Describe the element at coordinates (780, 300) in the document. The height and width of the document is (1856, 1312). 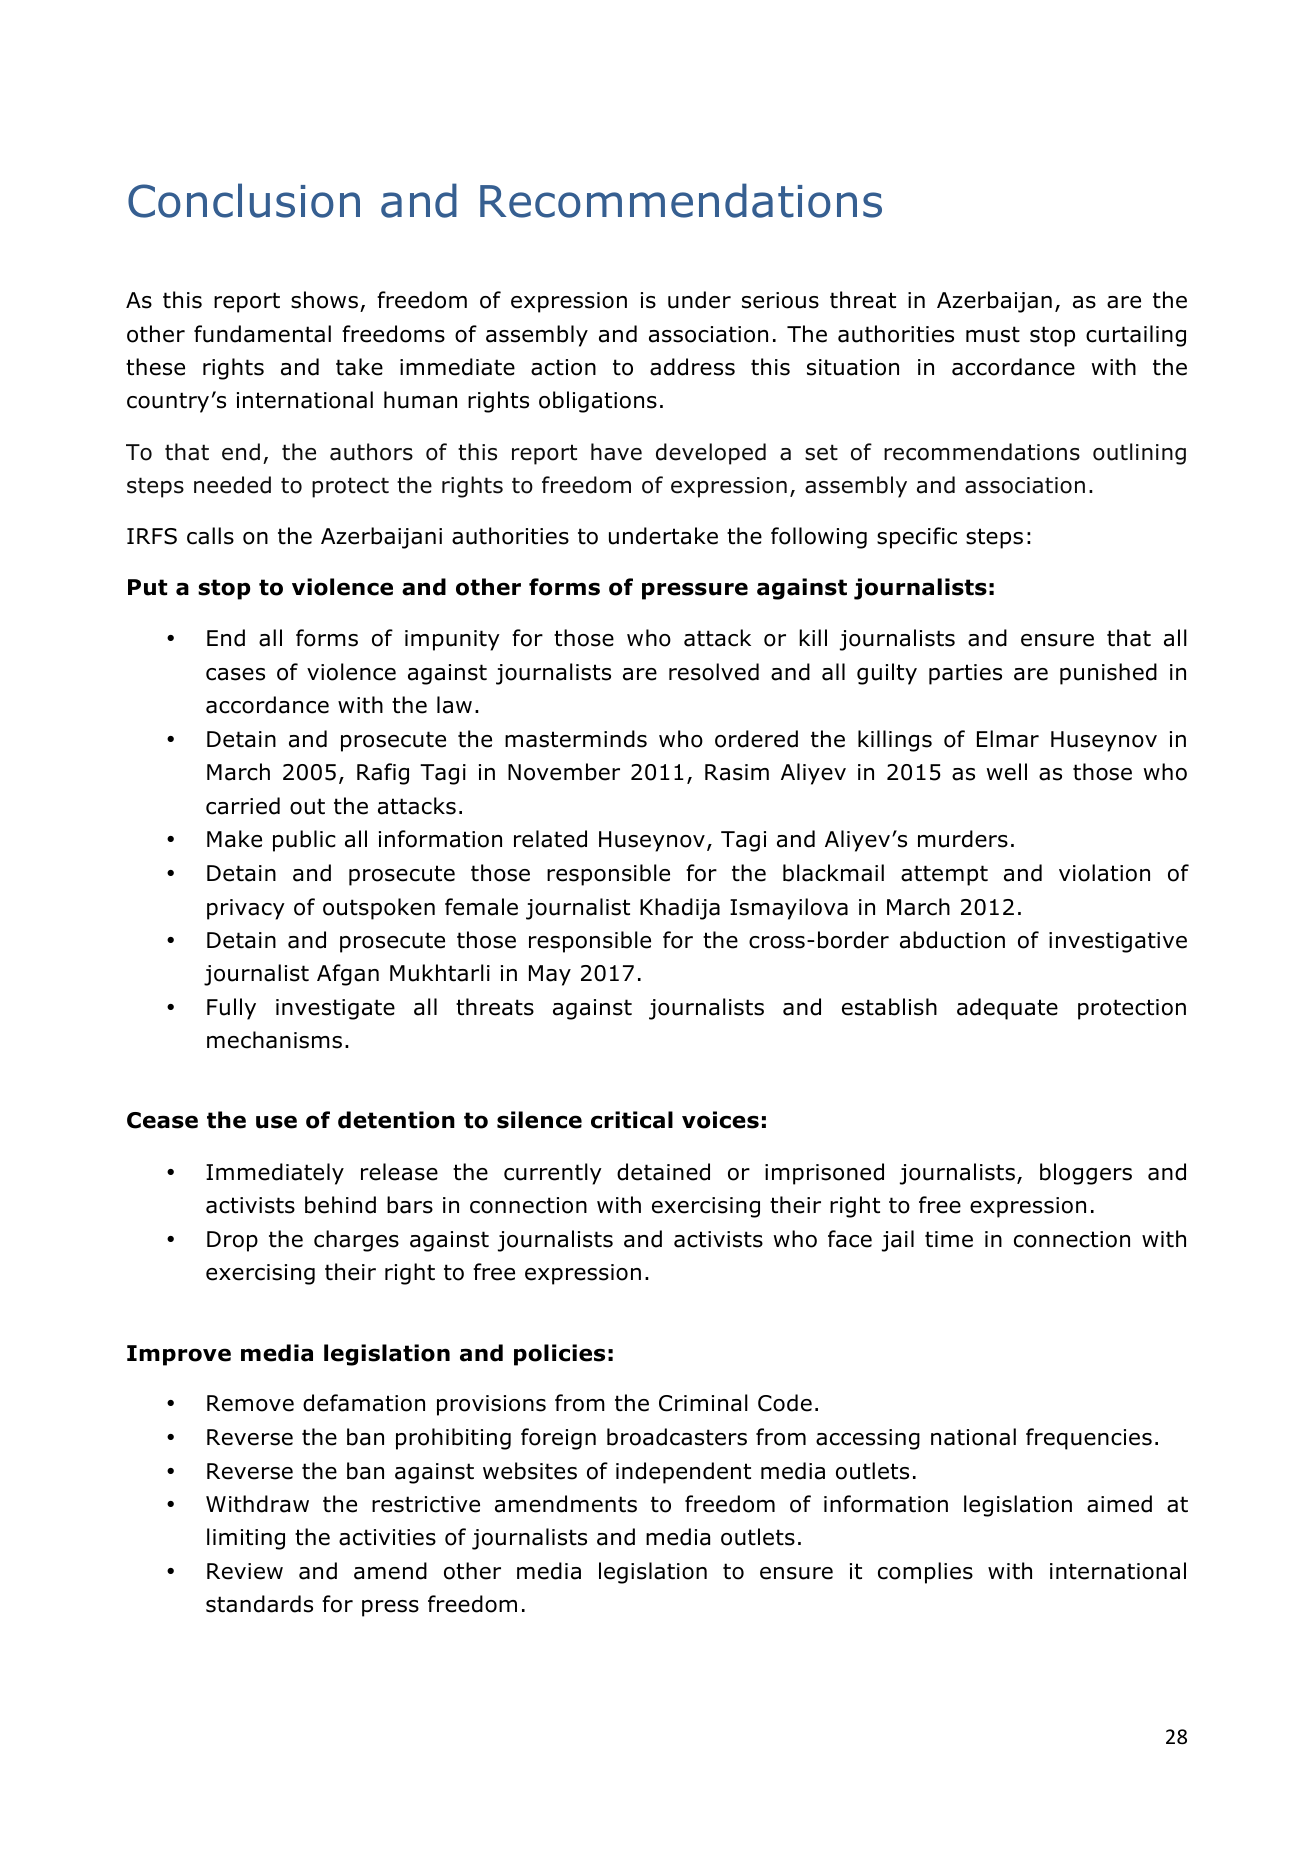
I see `serious` at that location.
